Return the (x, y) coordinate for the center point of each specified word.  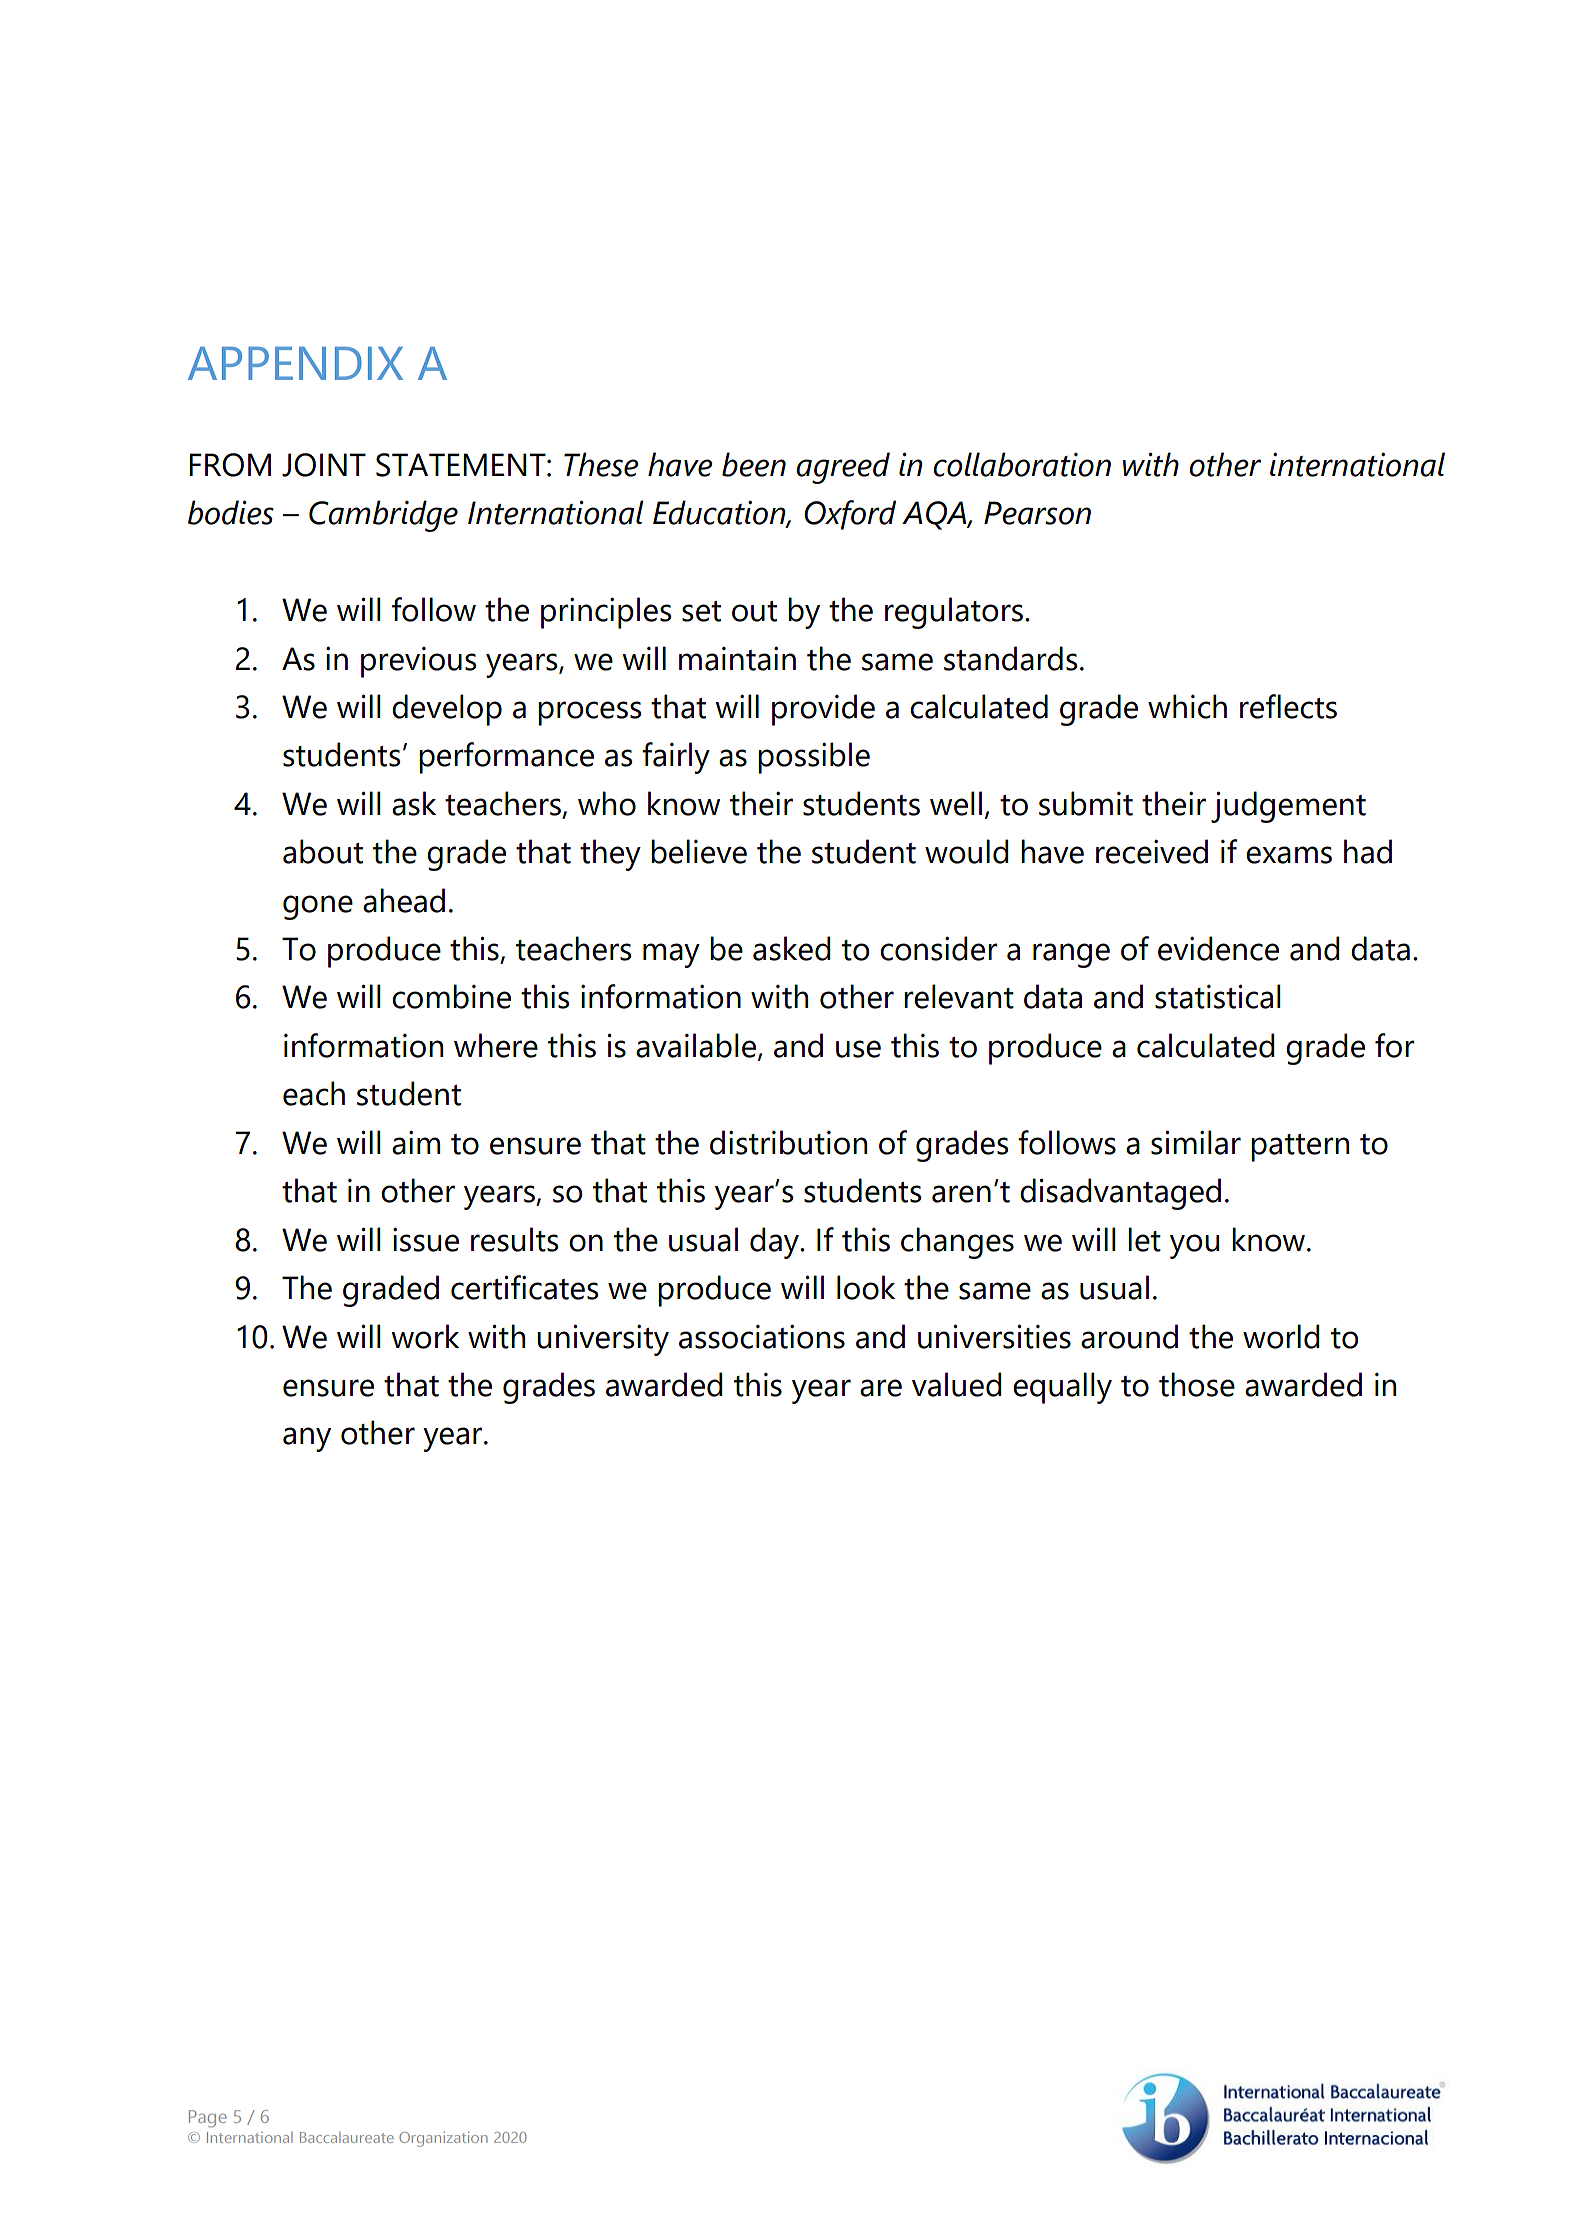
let (1144, 1239)
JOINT (324, 465)
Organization (443, 2139)
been (754, 464)
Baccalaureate (347, 2137)
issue (426, 1240)
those (1197, 1384)
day (775, 1243)
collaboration (1022, 464)
